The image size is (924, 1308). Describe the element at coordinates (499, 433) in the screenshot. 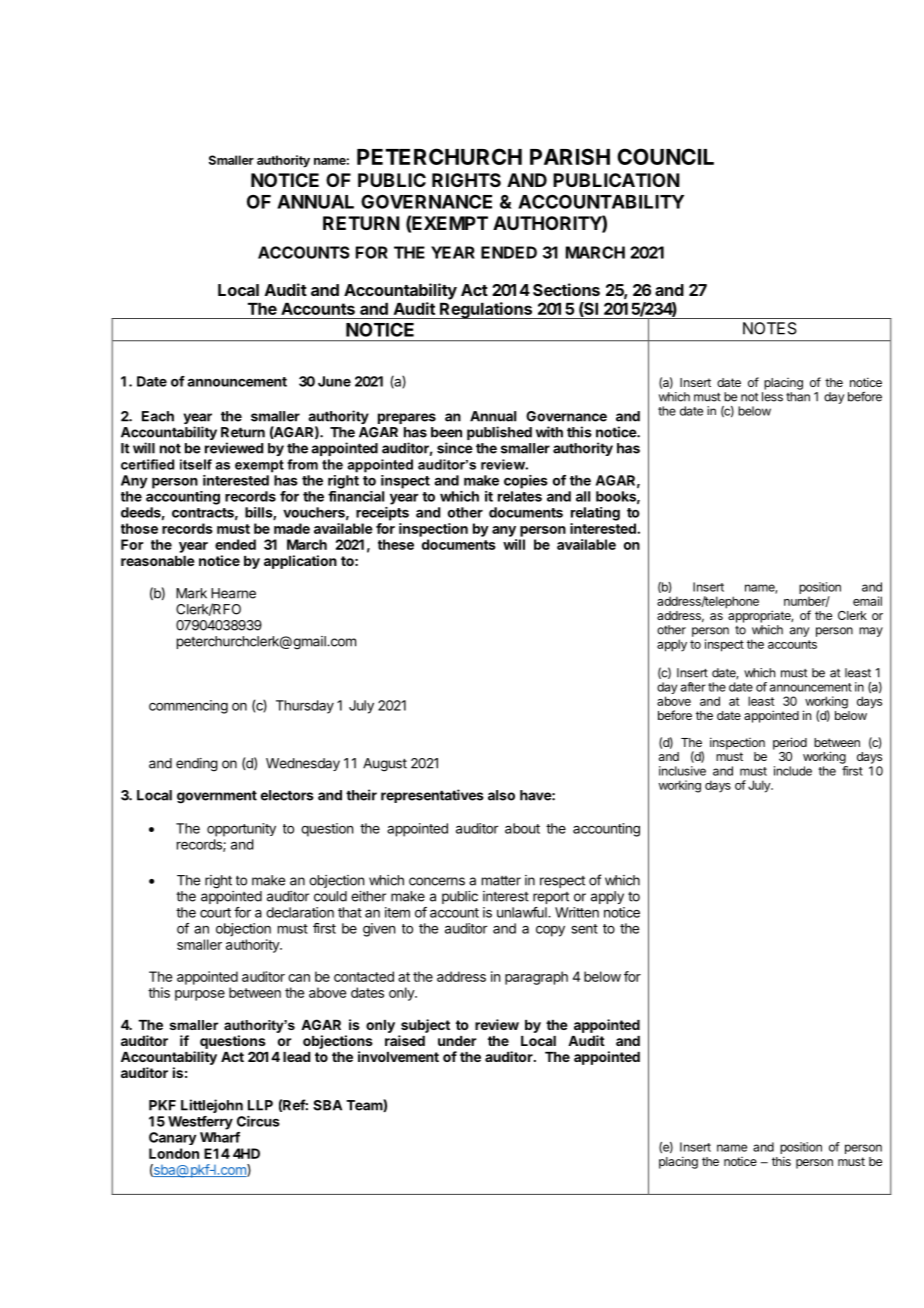

I see `published` at that location.
